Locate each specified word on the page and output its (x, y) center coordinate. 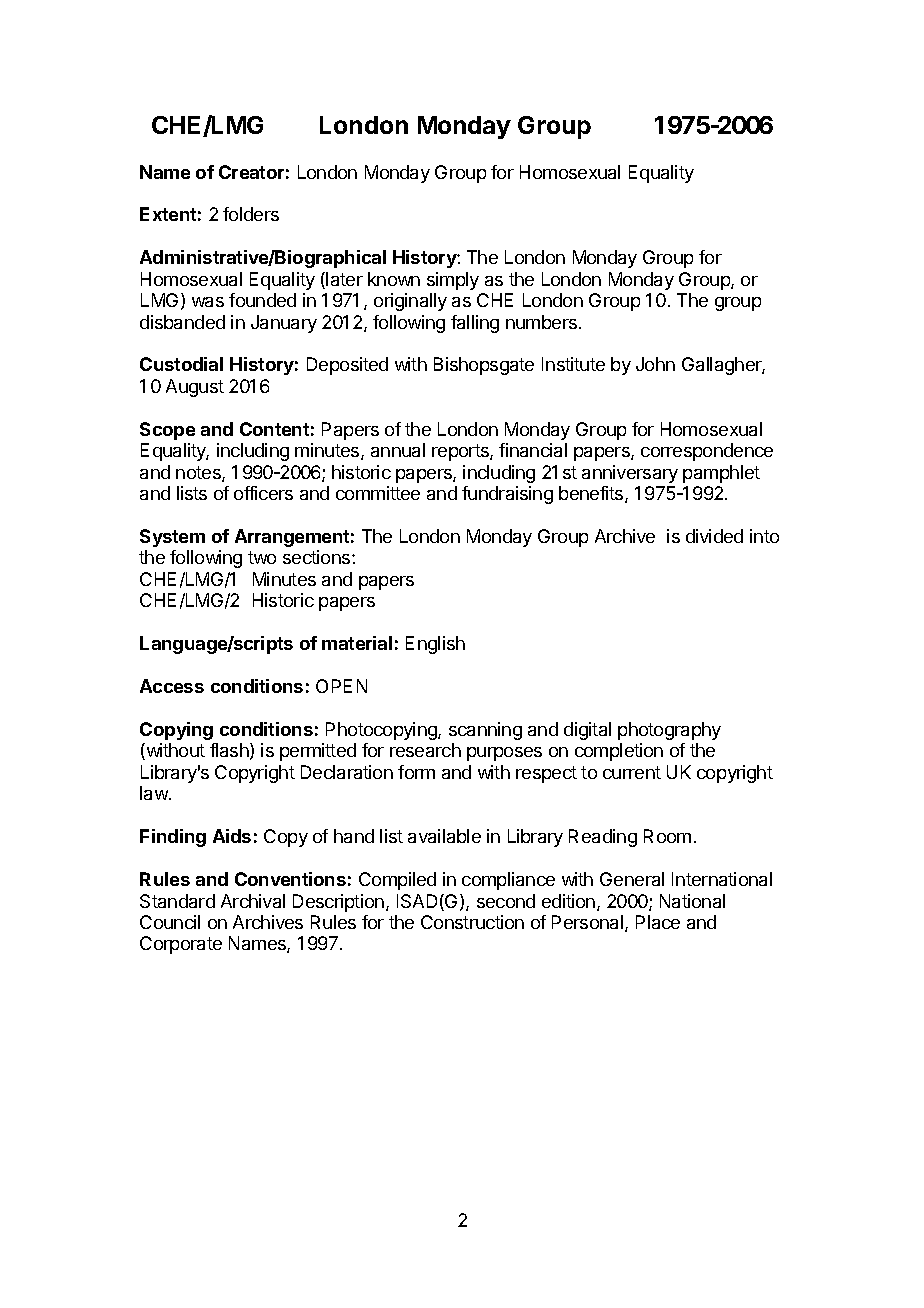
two (262, 557)
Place (658, 922)
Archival (253, 901)
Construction (472, 922)
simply (453, 281)
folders (251, 214)
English (435, 645)
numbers (541, 322)
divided (714, 536)
